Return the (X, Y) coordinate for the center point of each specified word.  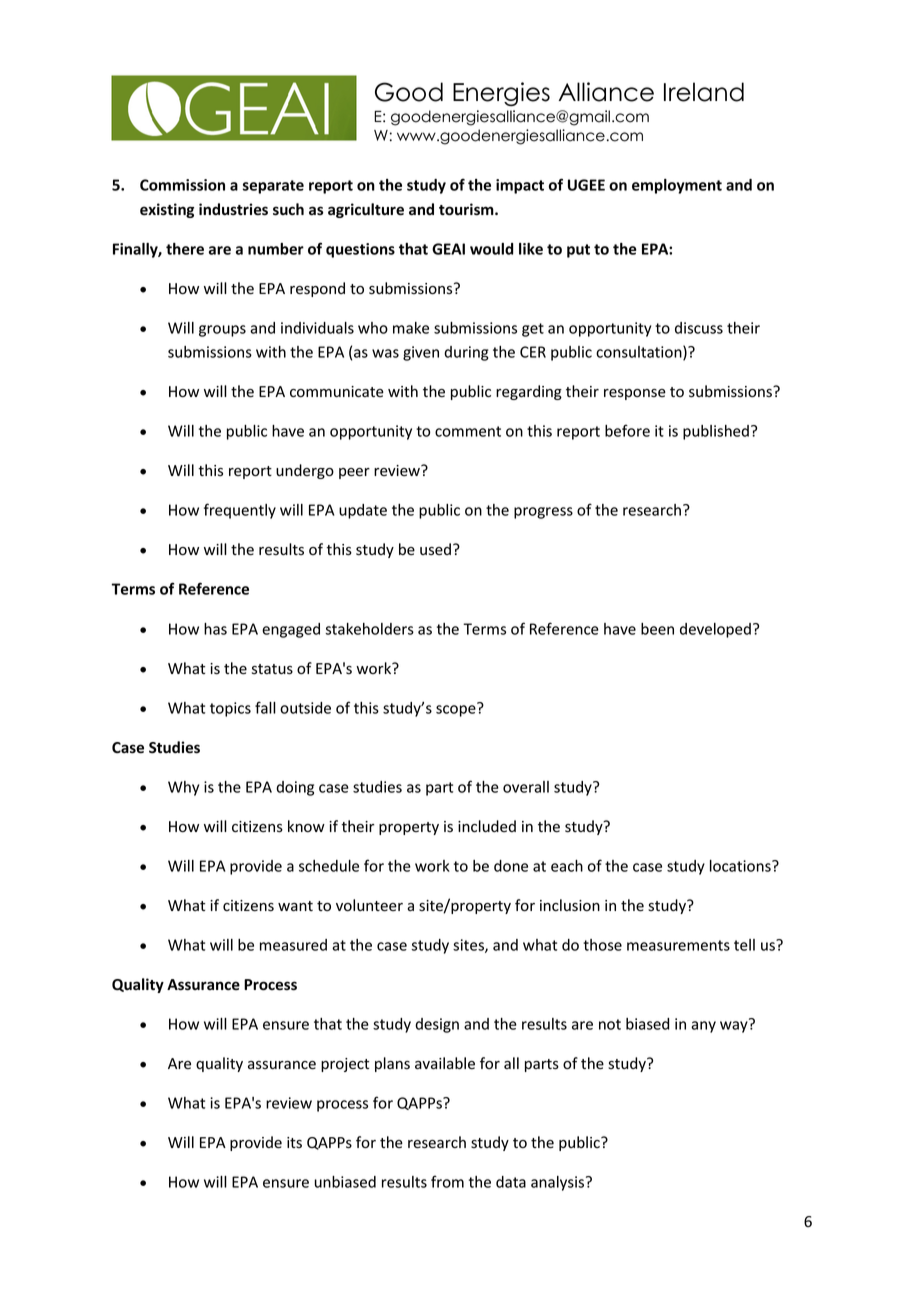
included (487, 826)
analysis (559, 1183)
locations (741, 866)
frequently (240, 511)
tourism (467, 209)
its (294, 1142)
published (716, 432)
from (447, 1181)
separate (273, 187)
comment (468, 431)
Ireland (704, 92)
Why (183, 788)
